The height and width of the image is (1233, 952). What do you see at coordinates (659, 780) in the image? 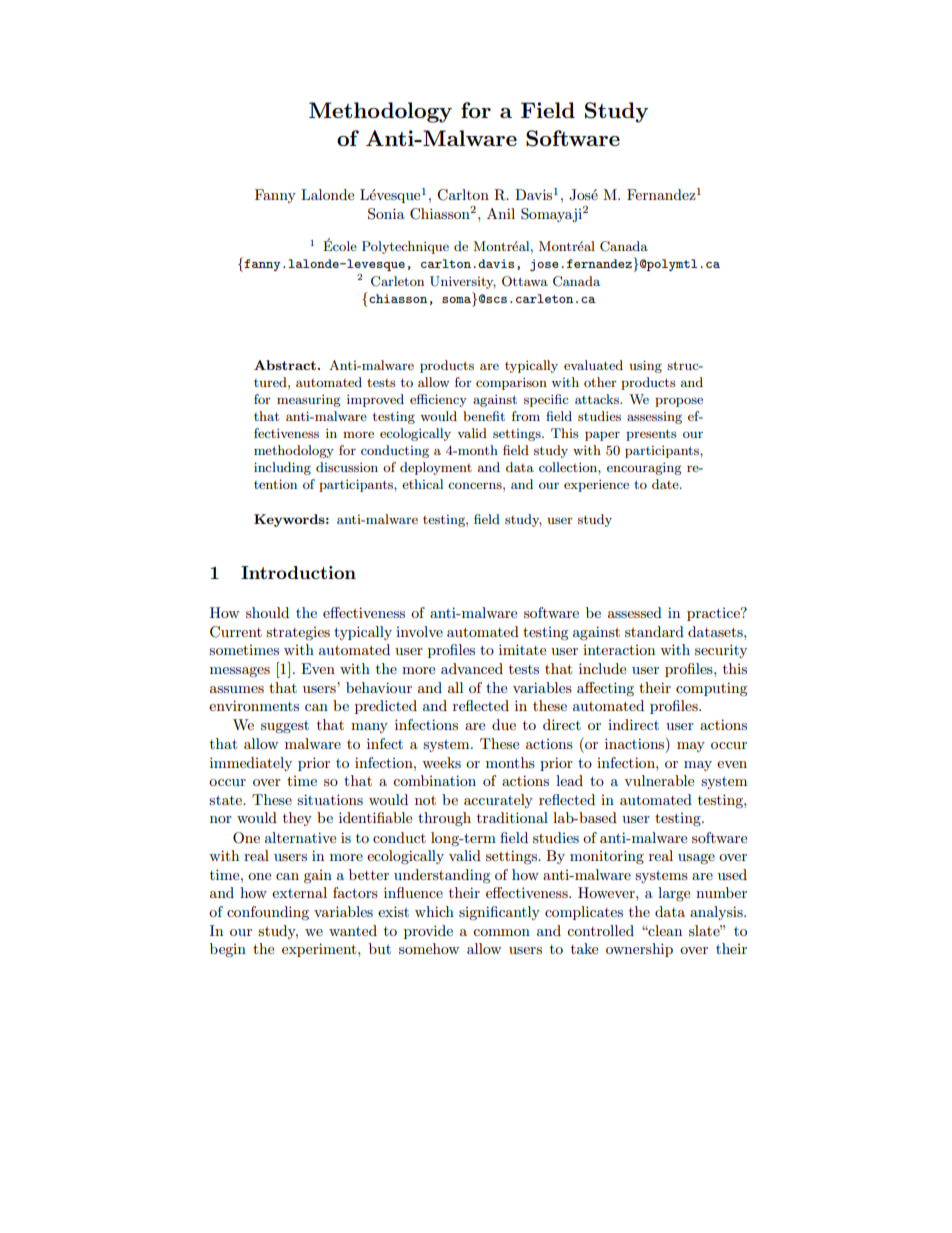
I see `vulnerable` at bounding box center [659, 780].
